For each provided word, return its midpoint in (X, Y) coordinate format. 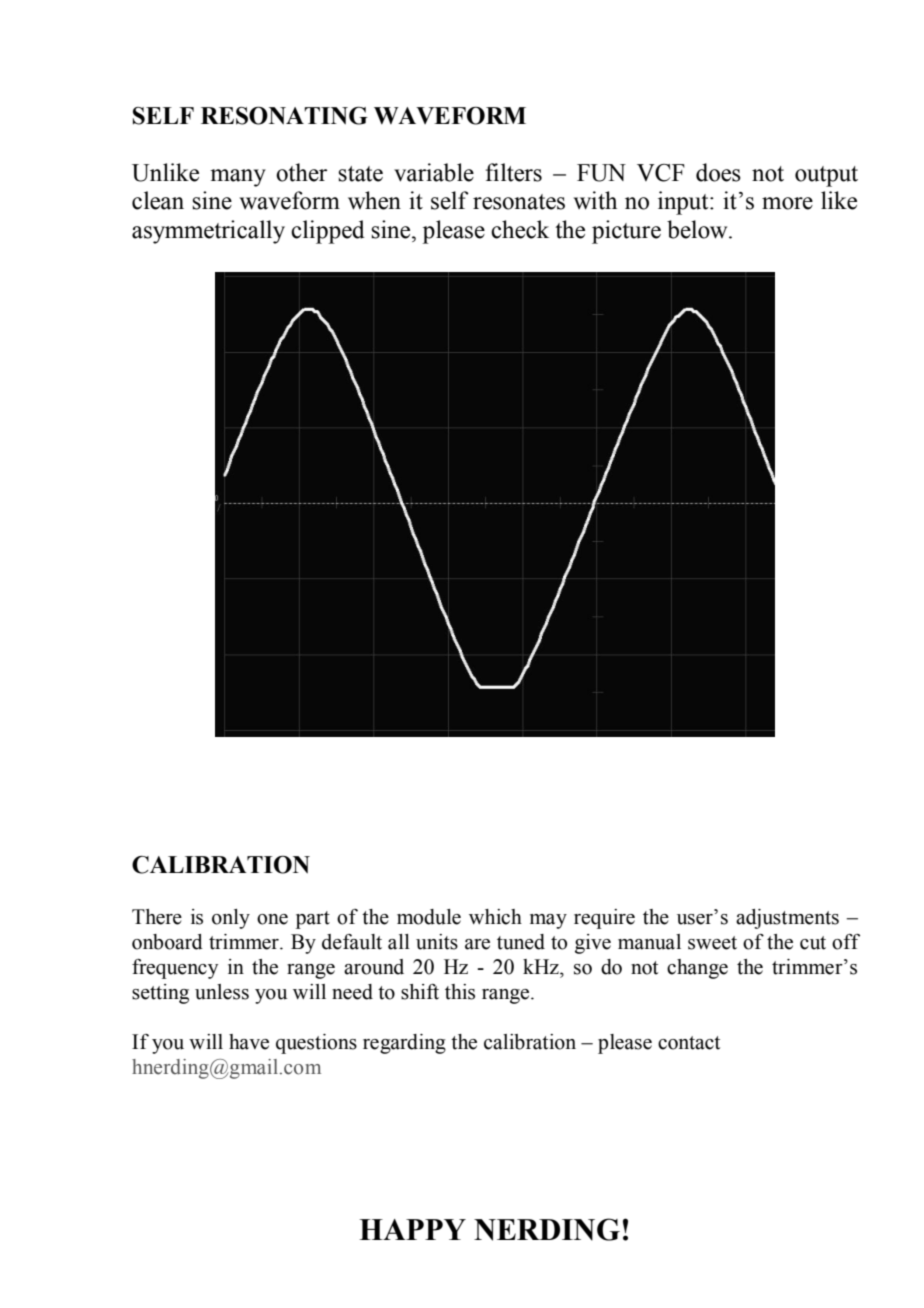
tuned (521, 942)
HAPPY (412, 1229)
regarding (404, 1044)
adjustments (787, 919)
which (495, 917)
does (718, 172)
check (520, 229)
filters (513, 172)
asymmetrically (208, 232)
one (272, 919)
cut (813, 943)
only (231, 919)
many (238, 178)
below (698, 229)
